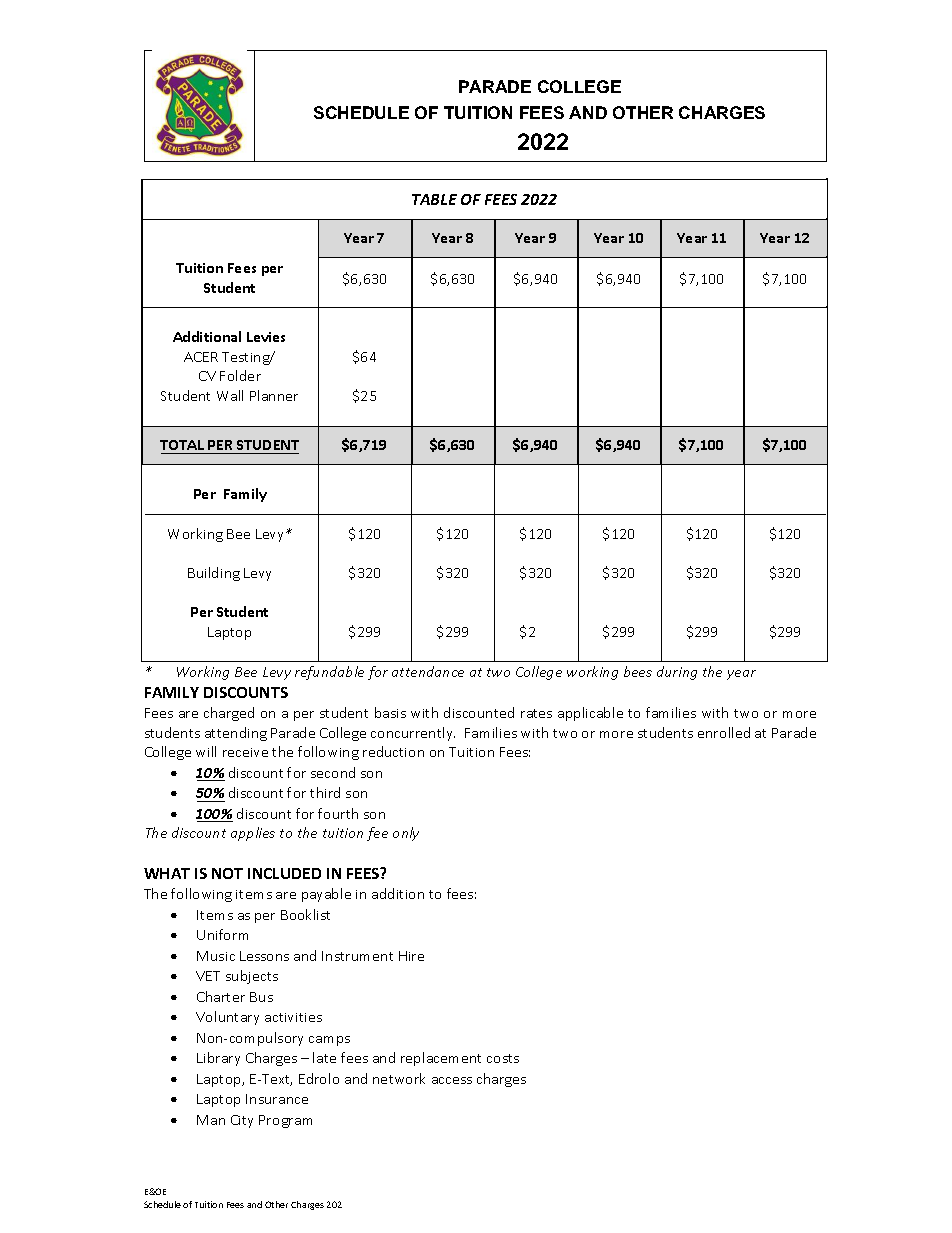  What do you see at coordinates (230, 395) in the screenshot?
I see `Wall` at bounding box center [230, 395].
